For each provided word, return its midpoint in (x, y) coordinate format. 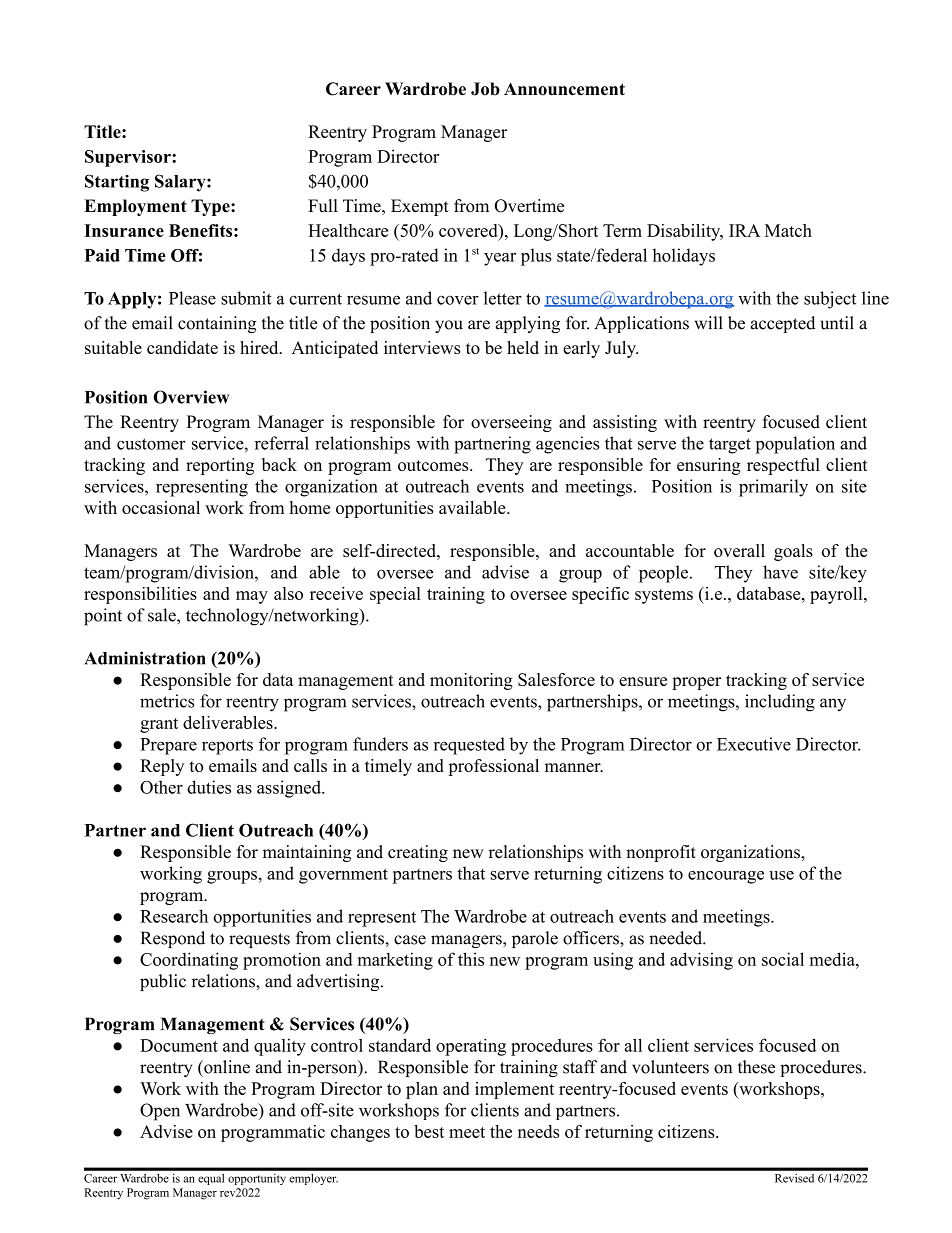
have (780, 572)
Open (160, 1112)
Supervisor (129, 158)
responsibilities (140, 595)
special (395, 595)
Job (485, 89)
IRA (744, 230)
